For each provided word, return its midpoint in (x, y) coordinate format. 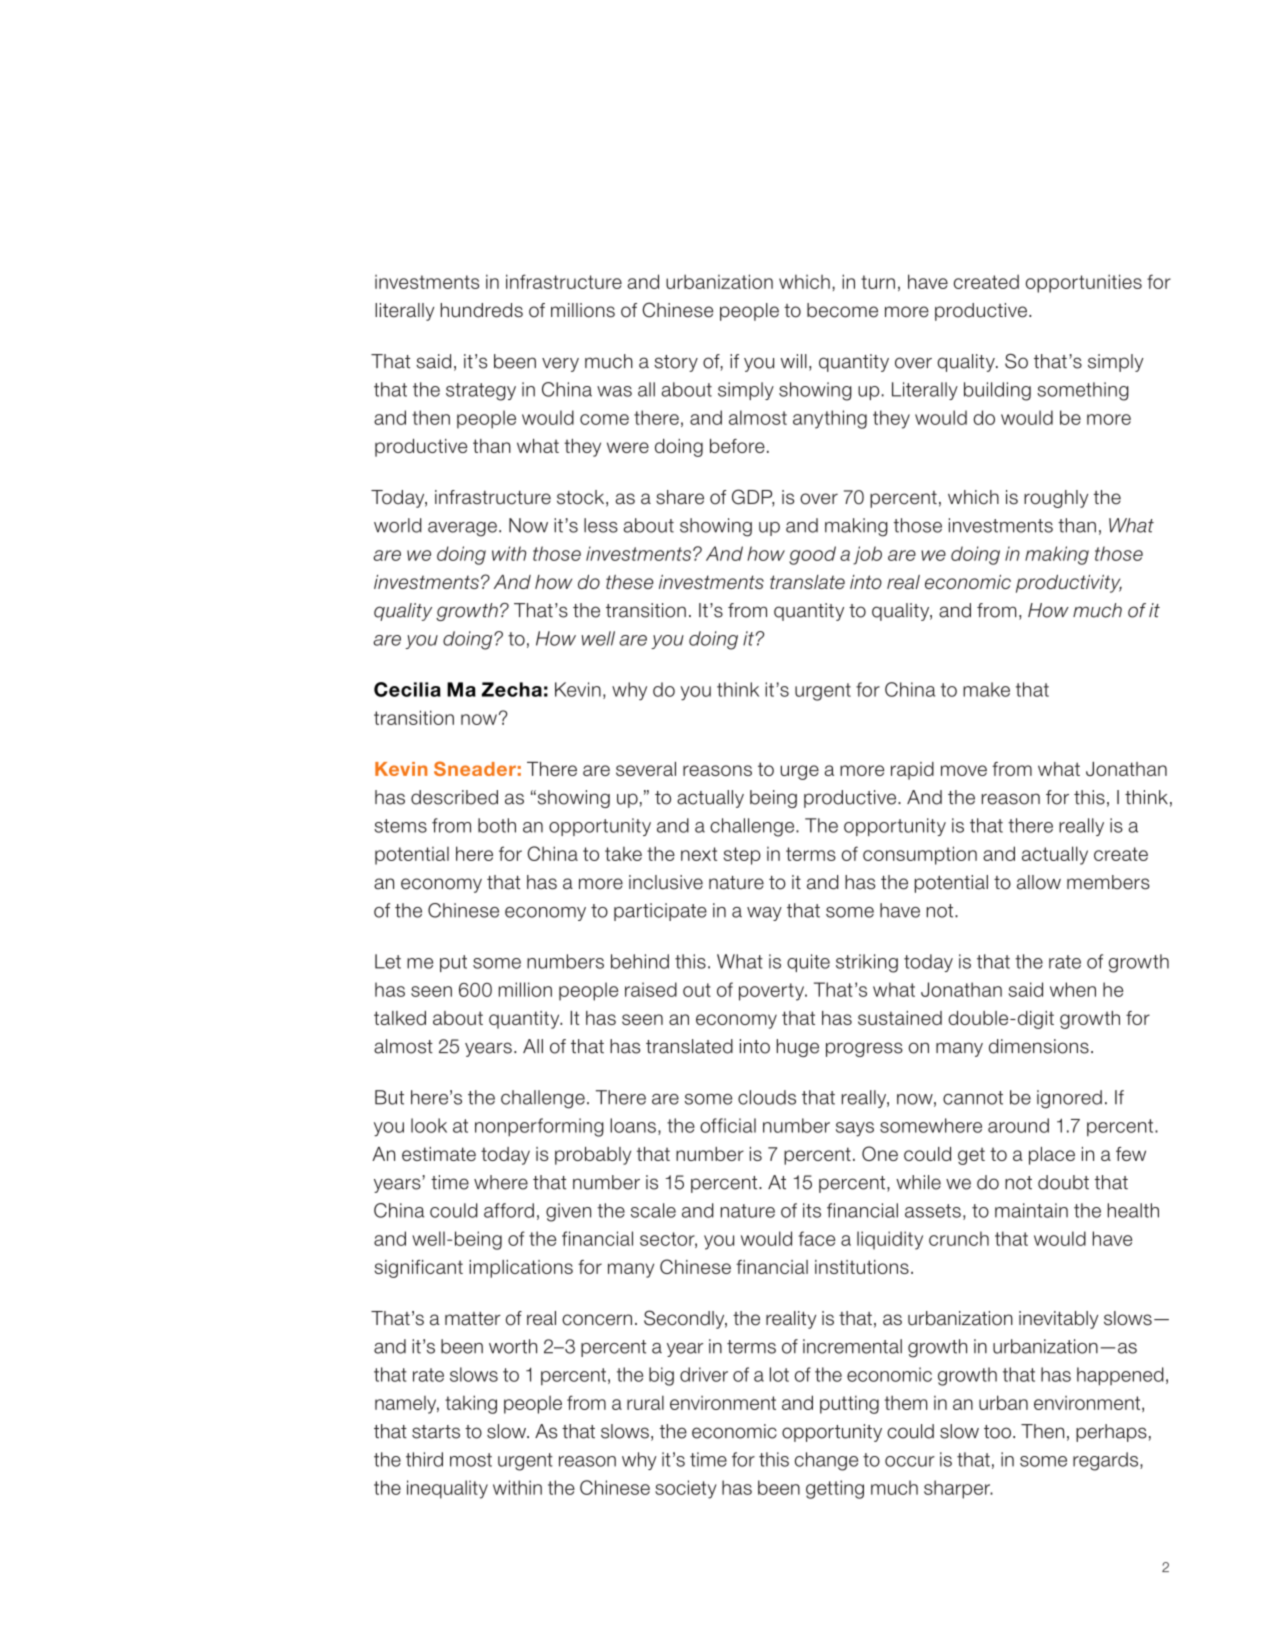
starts (436, 1432)
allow (1039, 882)
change (826, 1461)
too (997, 1432)
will (794, 361)
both (497, 825)
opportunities (1084, 283)
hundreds (482, 310)
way (764, 914)
